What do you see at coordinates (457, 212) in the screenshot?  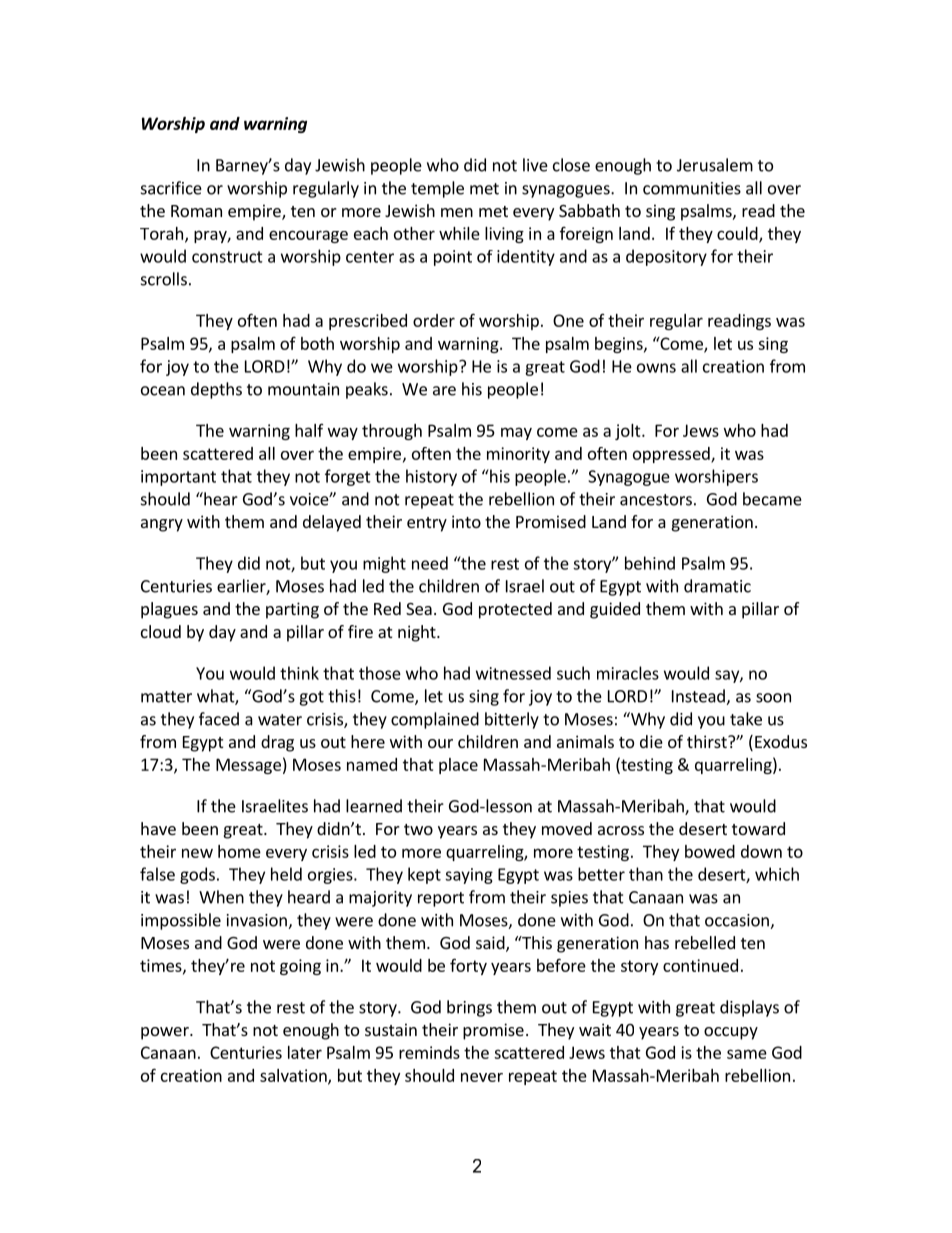 I see `men` at bounding box center [457, 212].
